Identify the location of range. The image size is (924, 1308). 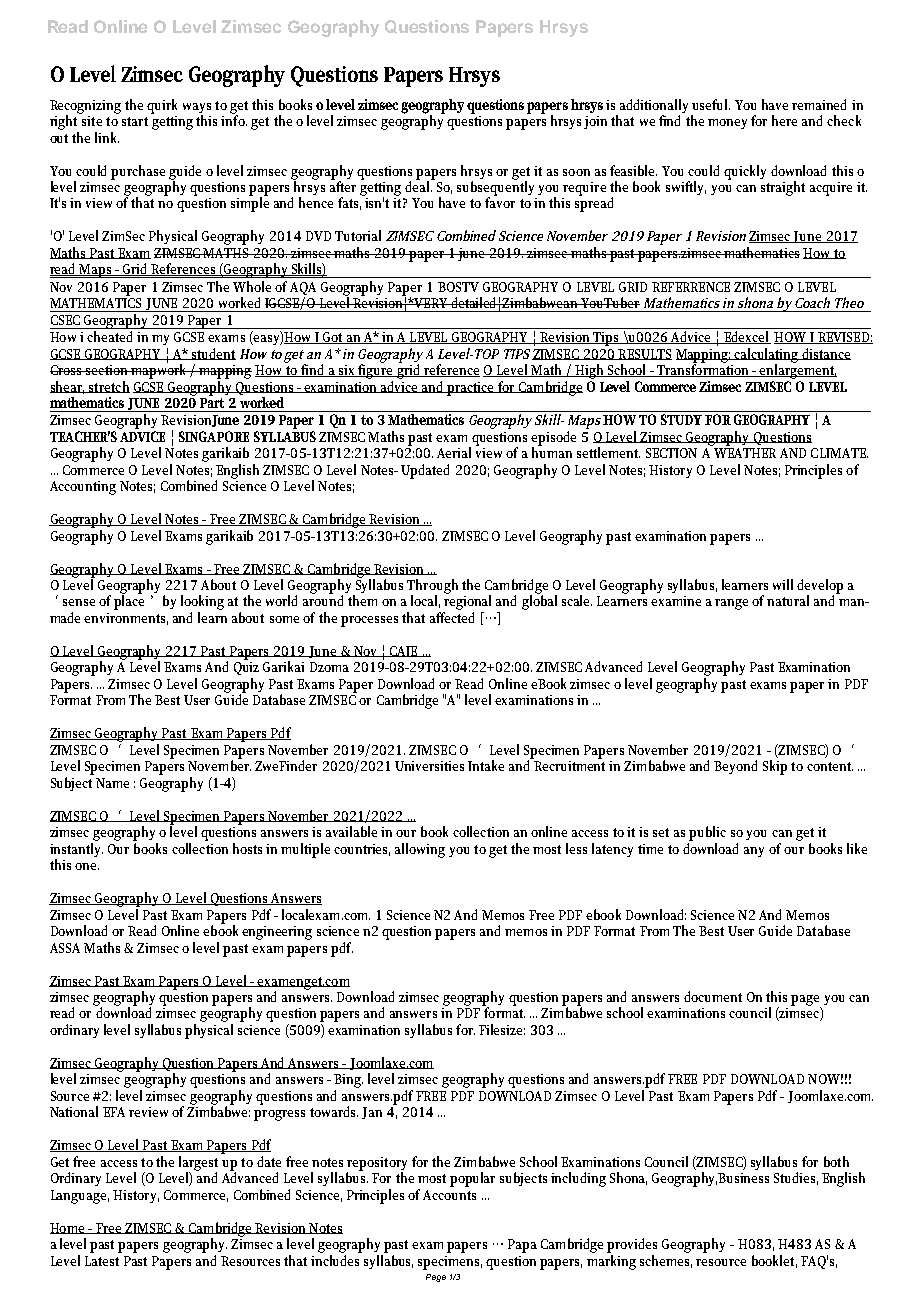
(731, 604).
